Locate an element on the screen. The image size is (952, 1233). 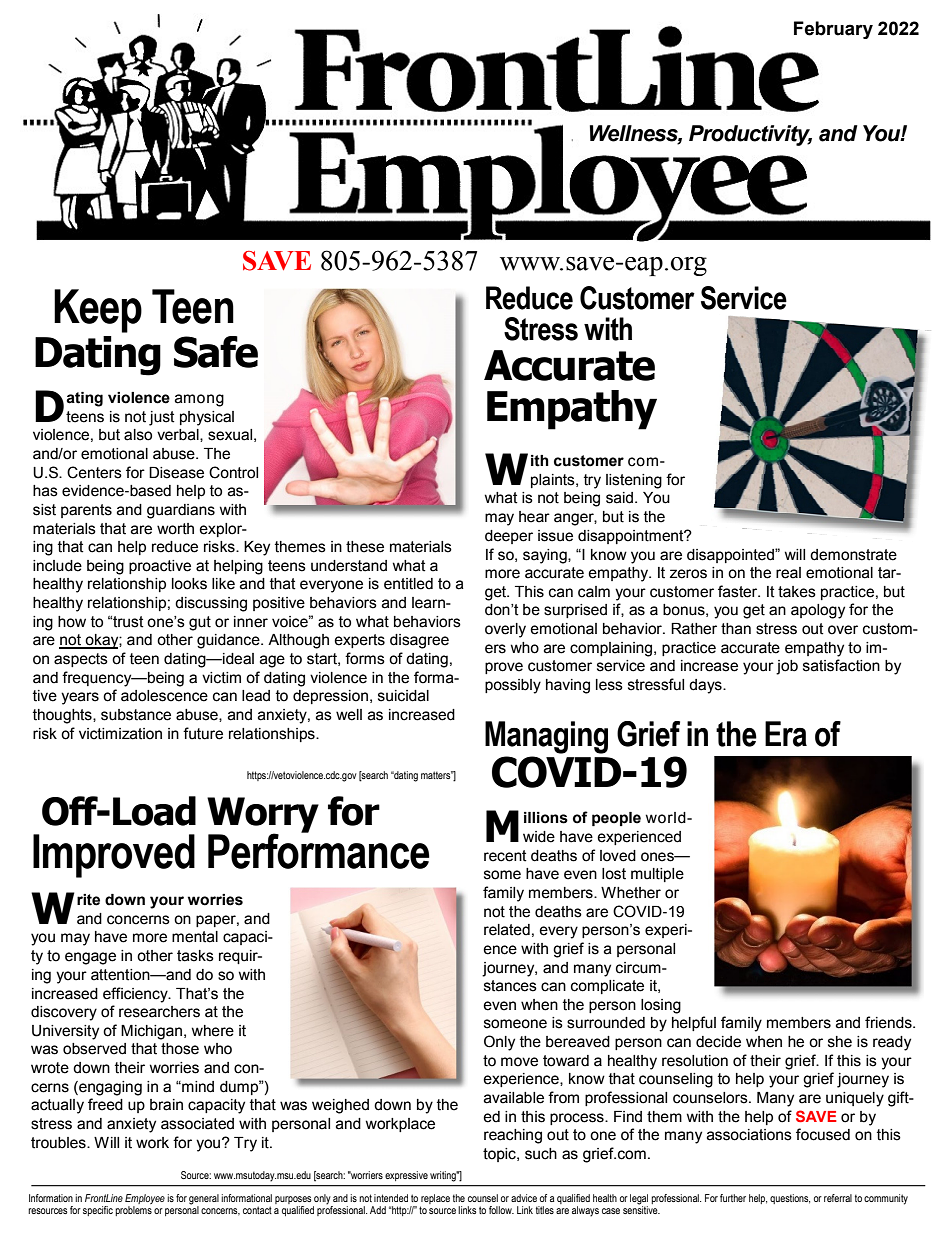
substance is located at coordinates (136, 715).
